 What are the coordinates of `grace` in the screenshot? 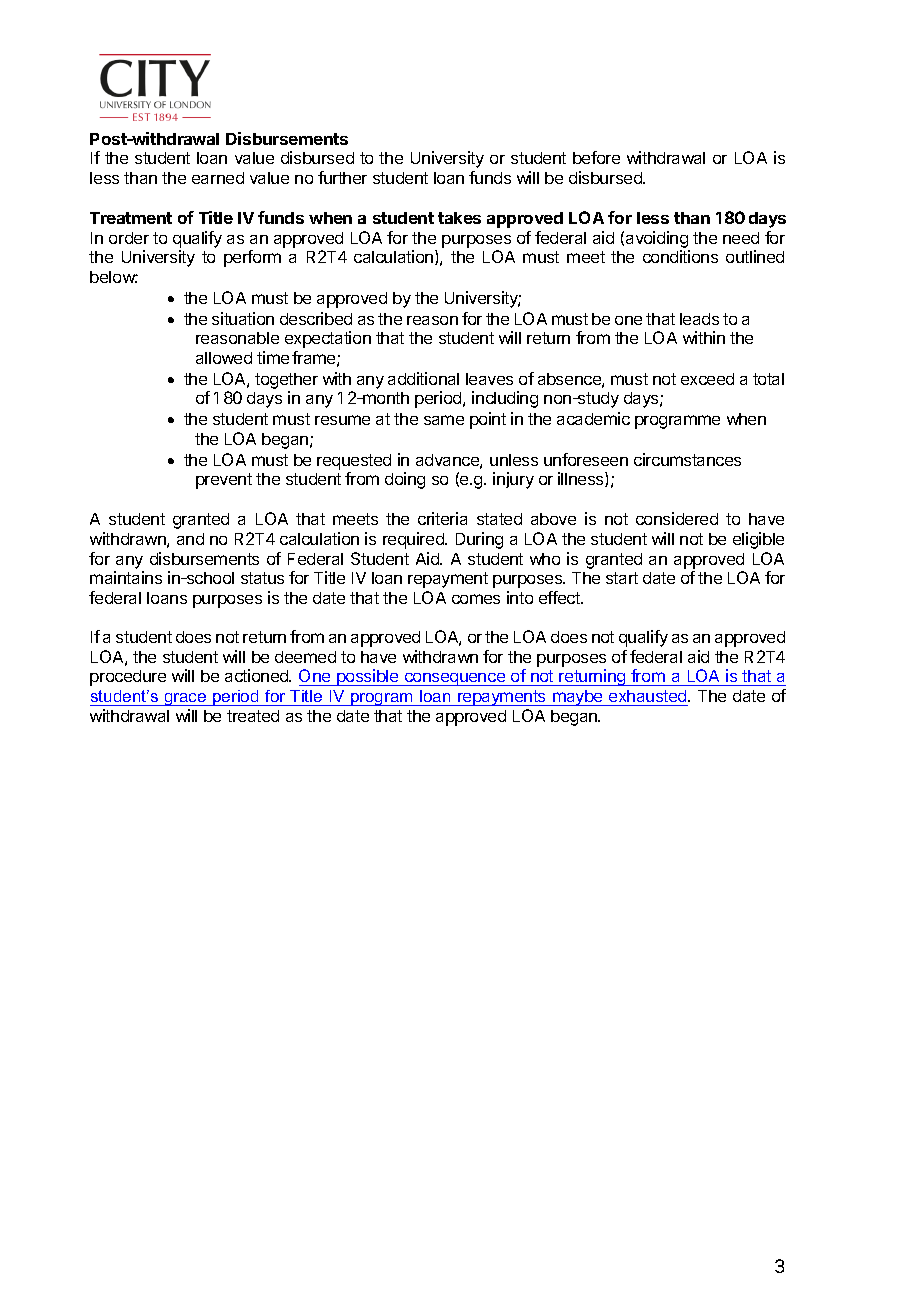 It's located at (185, 699).
